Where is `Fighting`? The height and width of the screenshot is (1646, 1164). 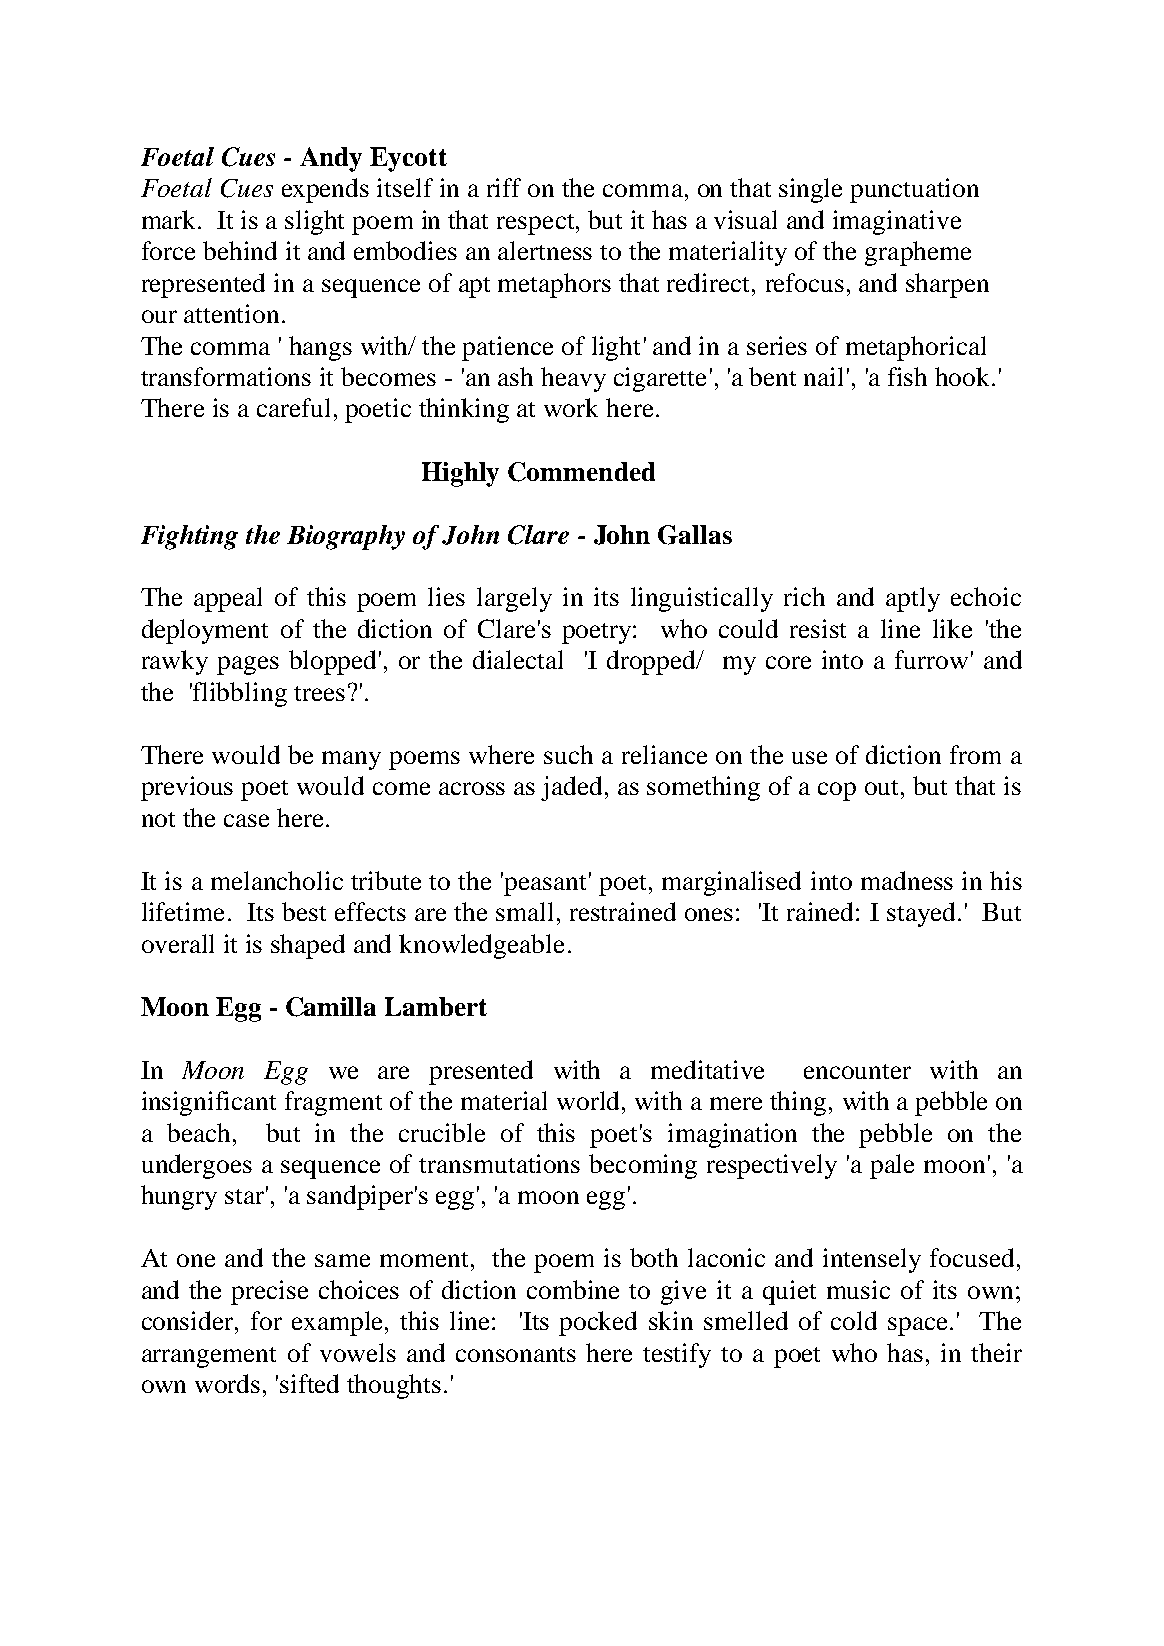 Fighting is located at coordinates (189, 537).
